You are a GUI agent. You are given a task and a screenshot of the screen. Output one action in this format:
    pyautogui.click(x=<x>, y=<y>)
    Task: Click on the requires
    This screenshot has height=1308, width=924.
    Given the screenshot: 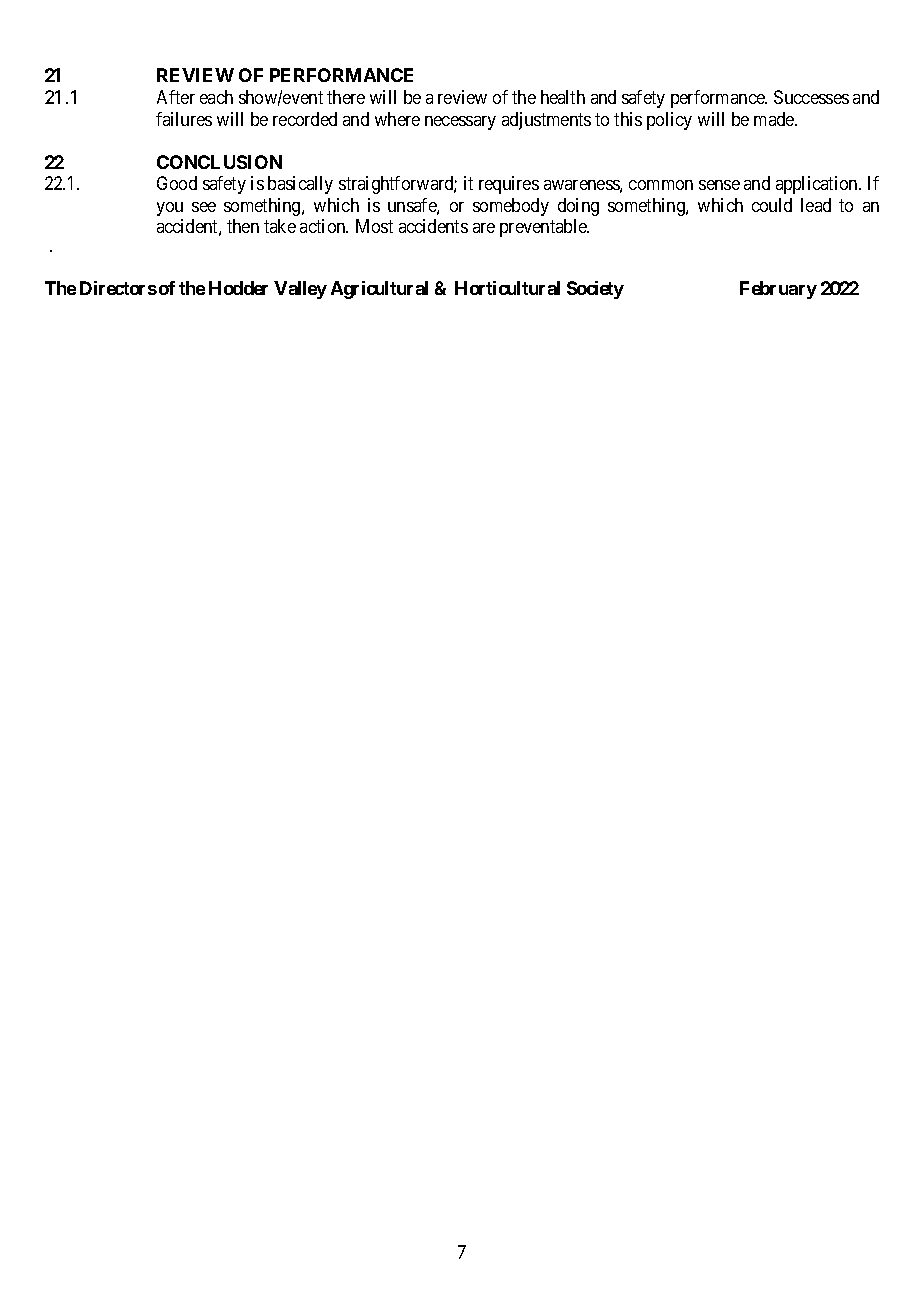 What is the action you would take?
    pyautogui.click(x=509, y=185)
